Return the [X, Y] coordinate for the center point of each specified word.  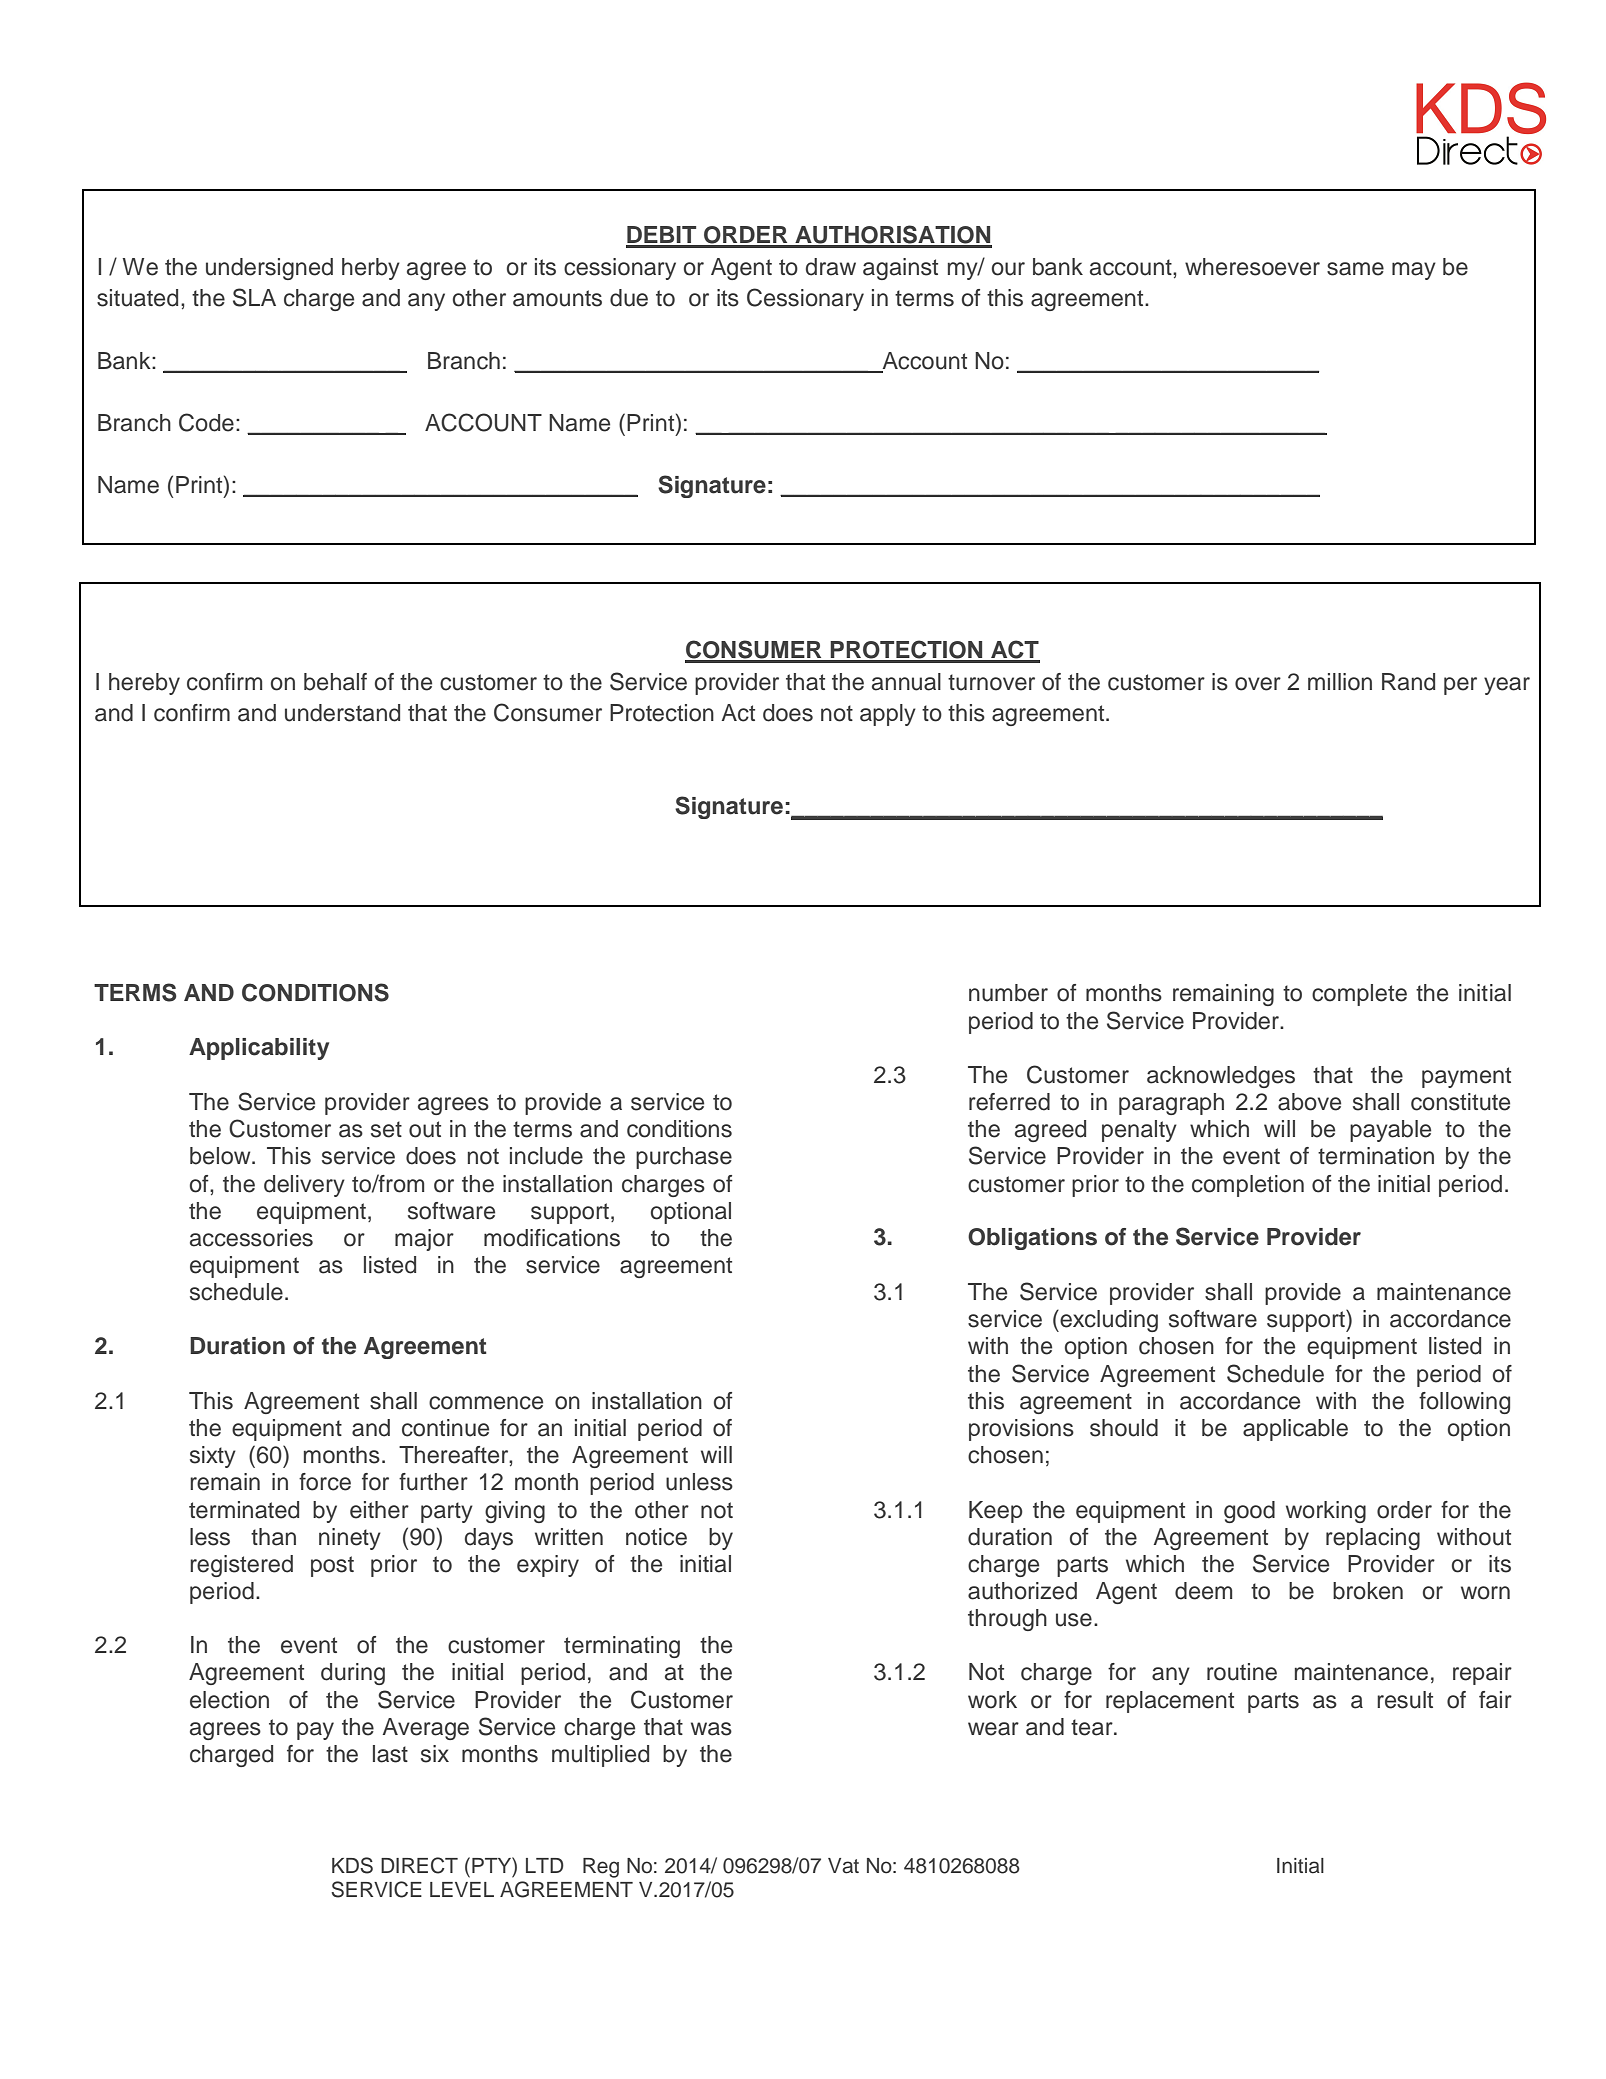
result [1405, 1700]
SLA [254, 297]
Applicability [259, 1049]
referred [1009, 1102]
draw [831, 267]
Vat [843, 1866]
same [1355, 269]
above [1309, 1102]
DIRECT [419, 1865]
